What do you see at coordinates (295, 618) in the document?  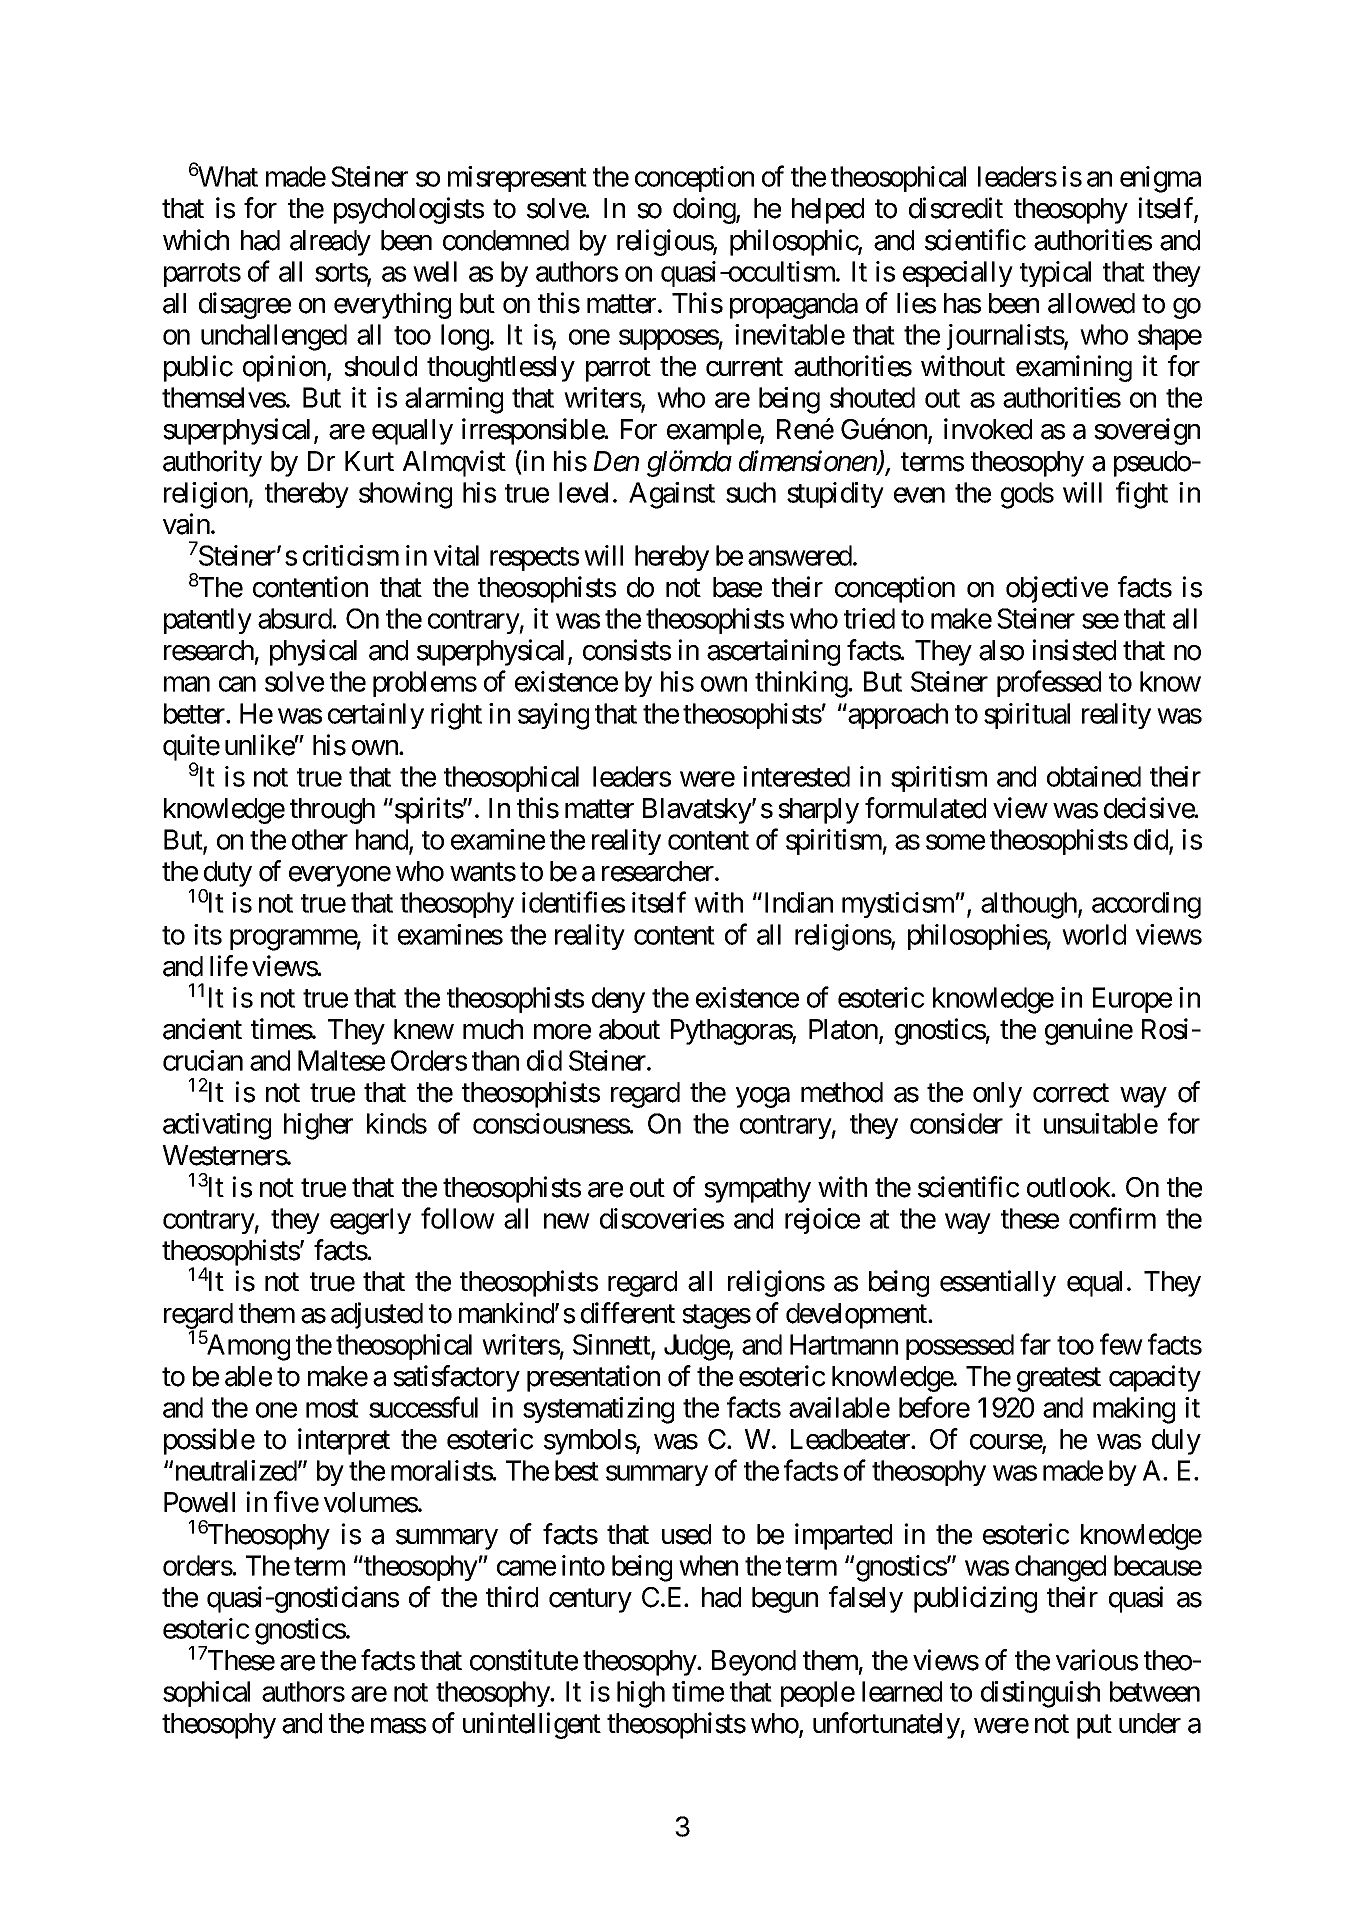 I see `absurd` at bounding box center [295, 618].
